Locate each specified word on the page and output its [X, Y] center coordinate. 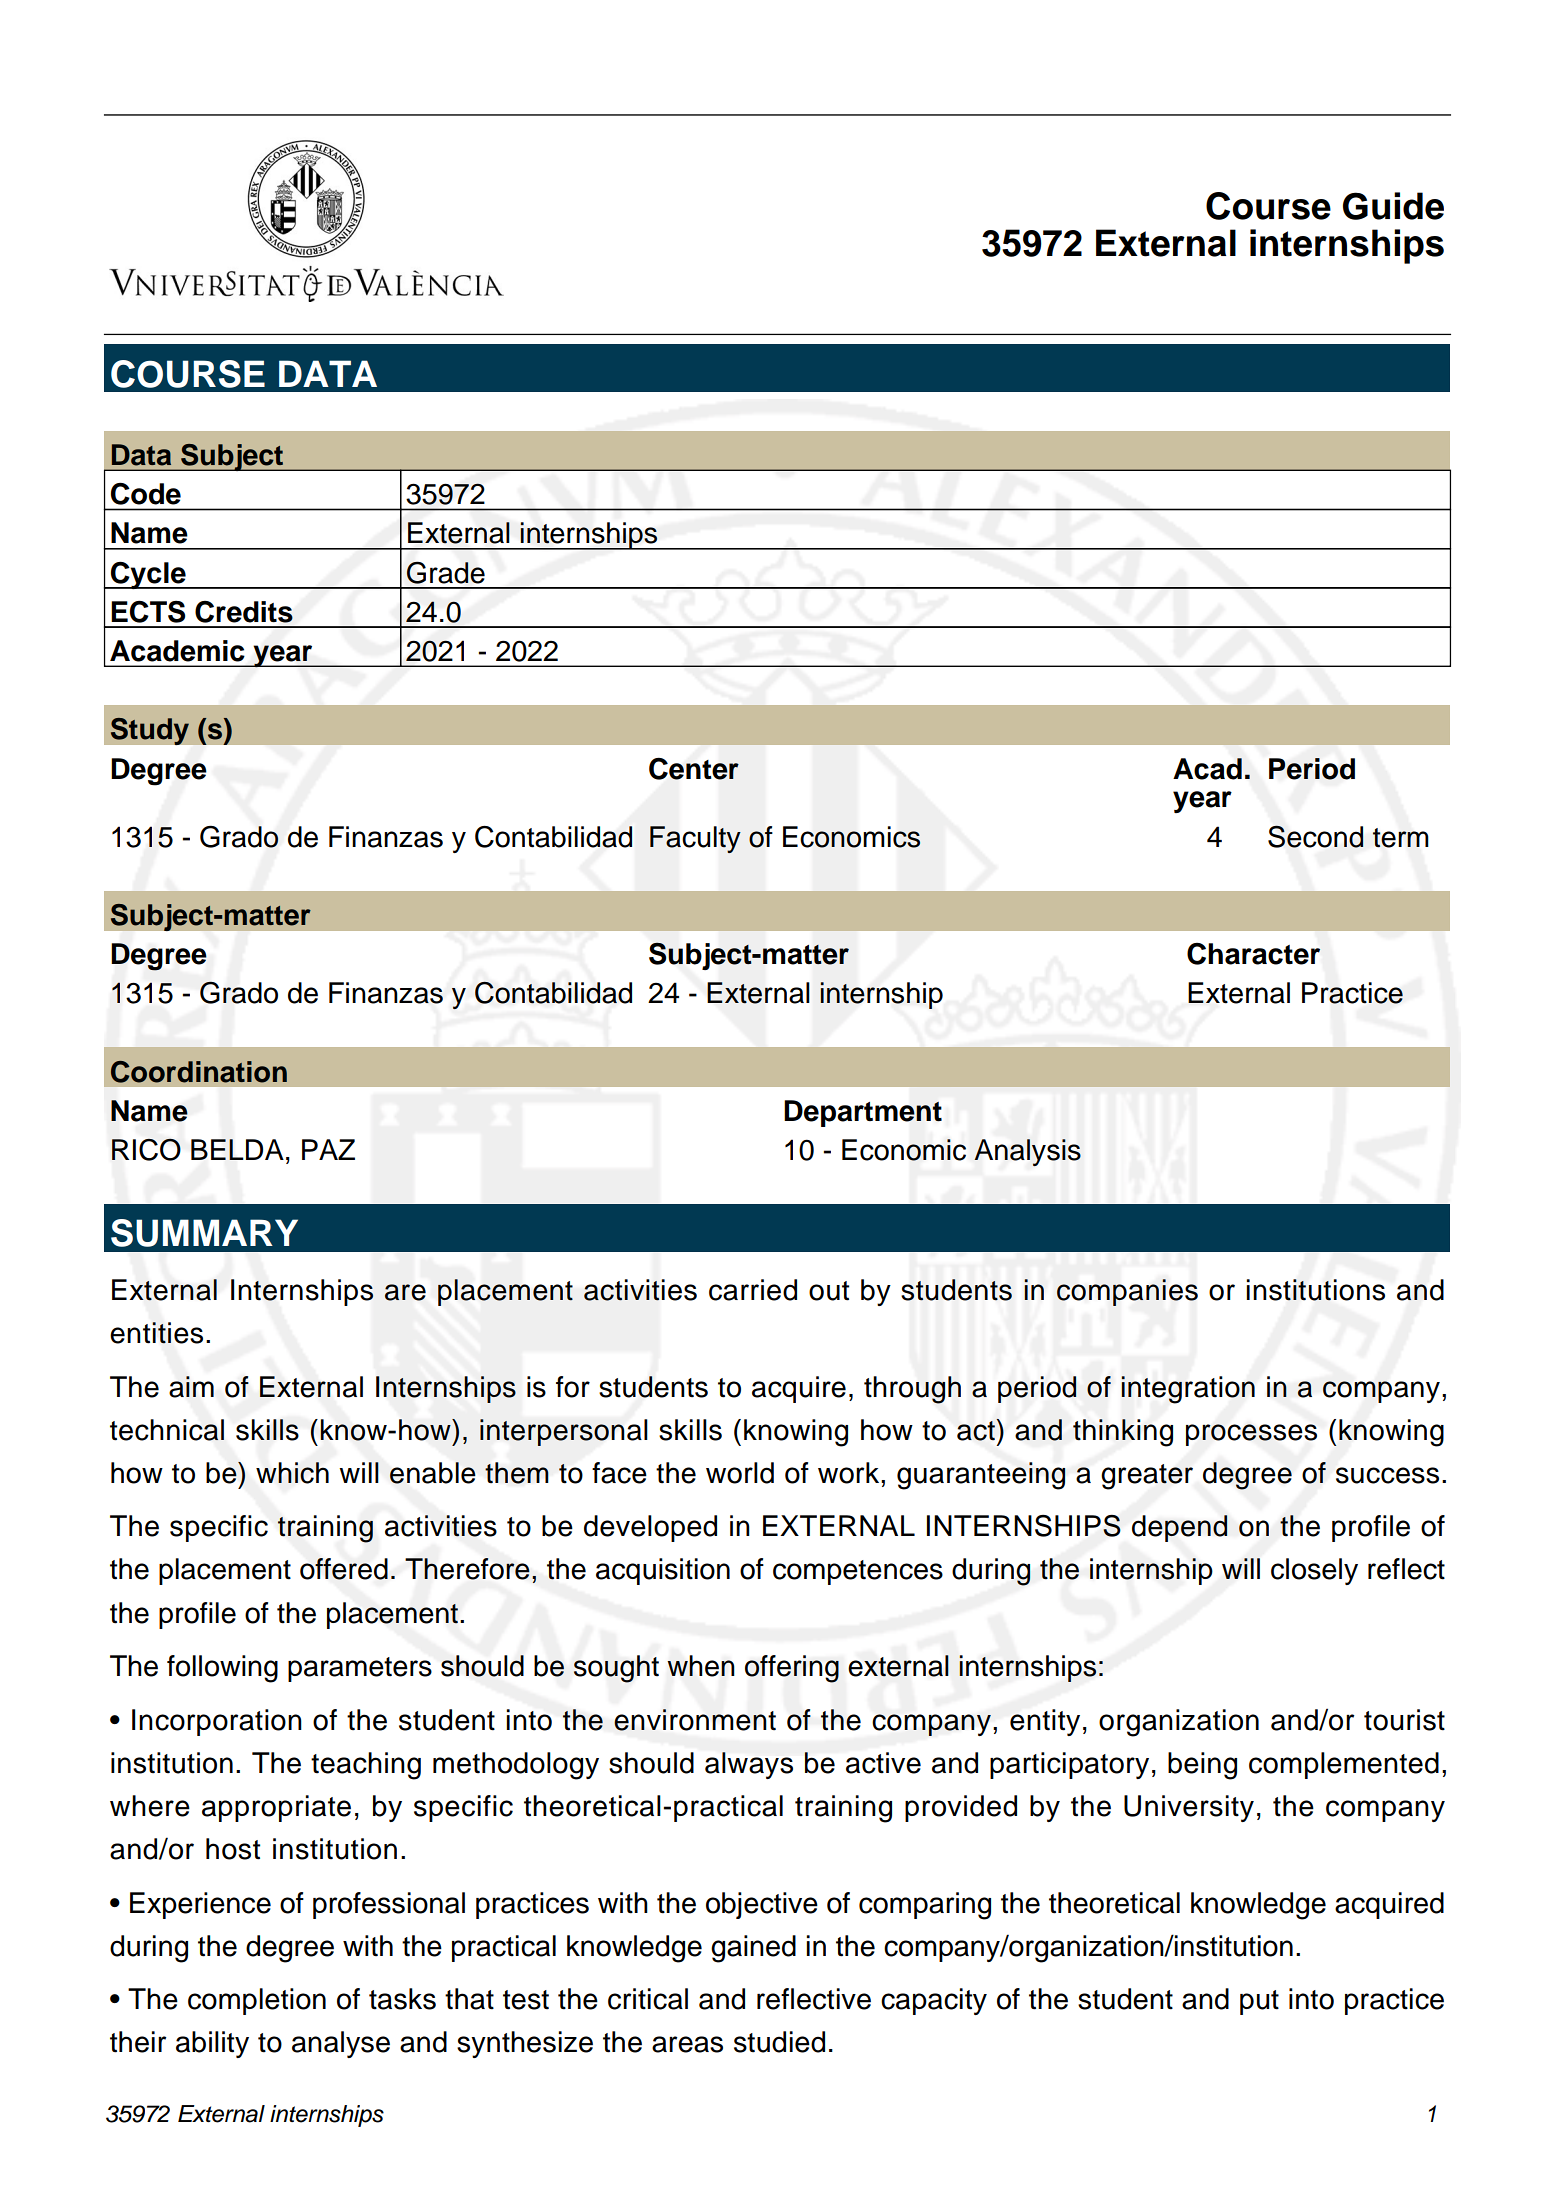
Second [1316, 836]
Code [146, 494]
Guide [1393, 206]
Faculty [695, 839]
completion [257, 2001]
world [740, 1473]
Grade [446, 573]
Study [149, 731]
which [292, 1473]
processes [1251, 1435]
